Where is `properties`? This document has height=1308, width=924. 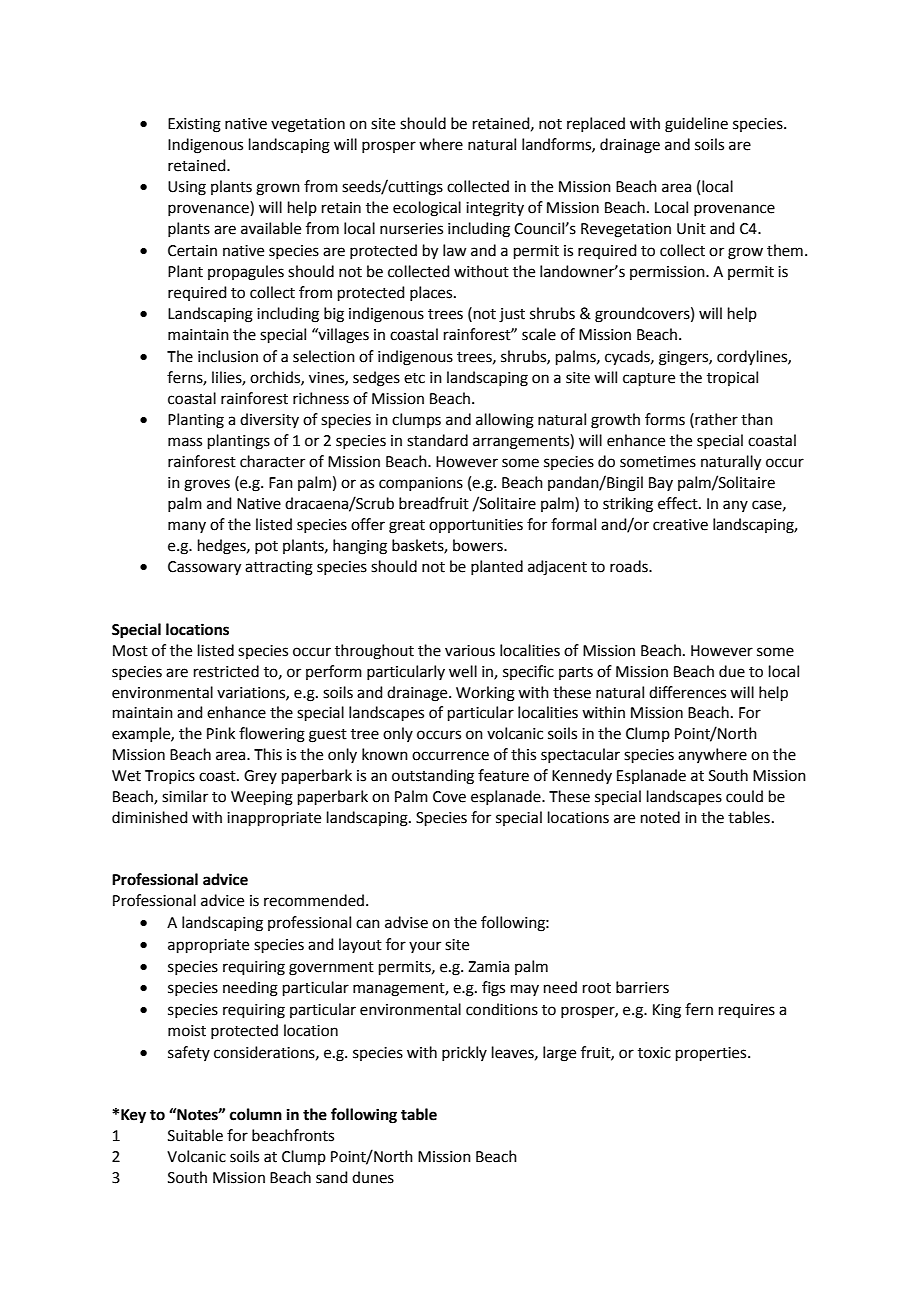 properties is located at coordinates (712, 1054).
